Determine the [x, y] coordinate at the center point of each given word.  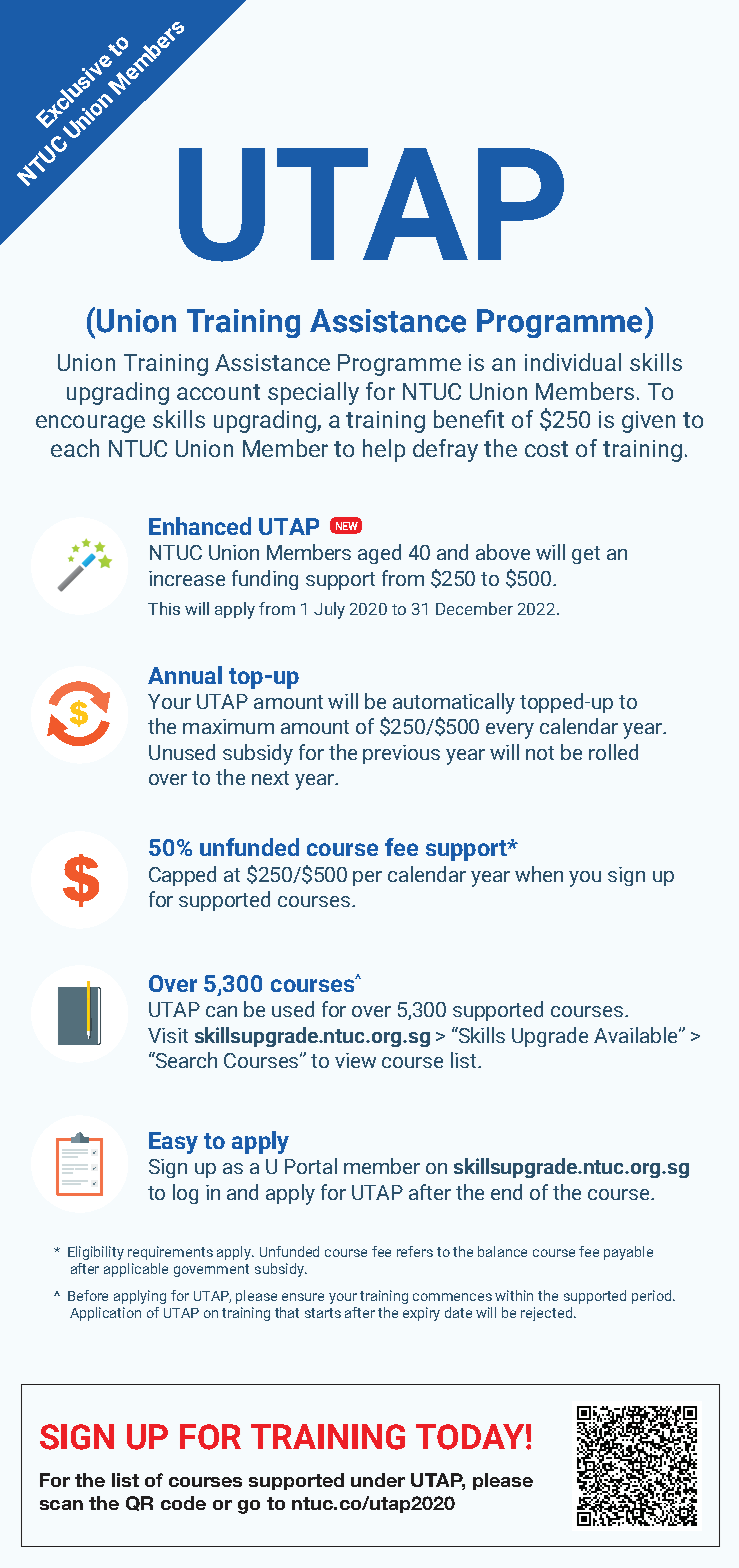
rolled [613, 752]
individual [573, 362]
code [183, 1503]
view [355, 1060]
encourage [90, 424]
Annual [185, 675]
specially [313, 393]
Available [635, 1035]
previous [401, 754]
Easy [173, 1143]
